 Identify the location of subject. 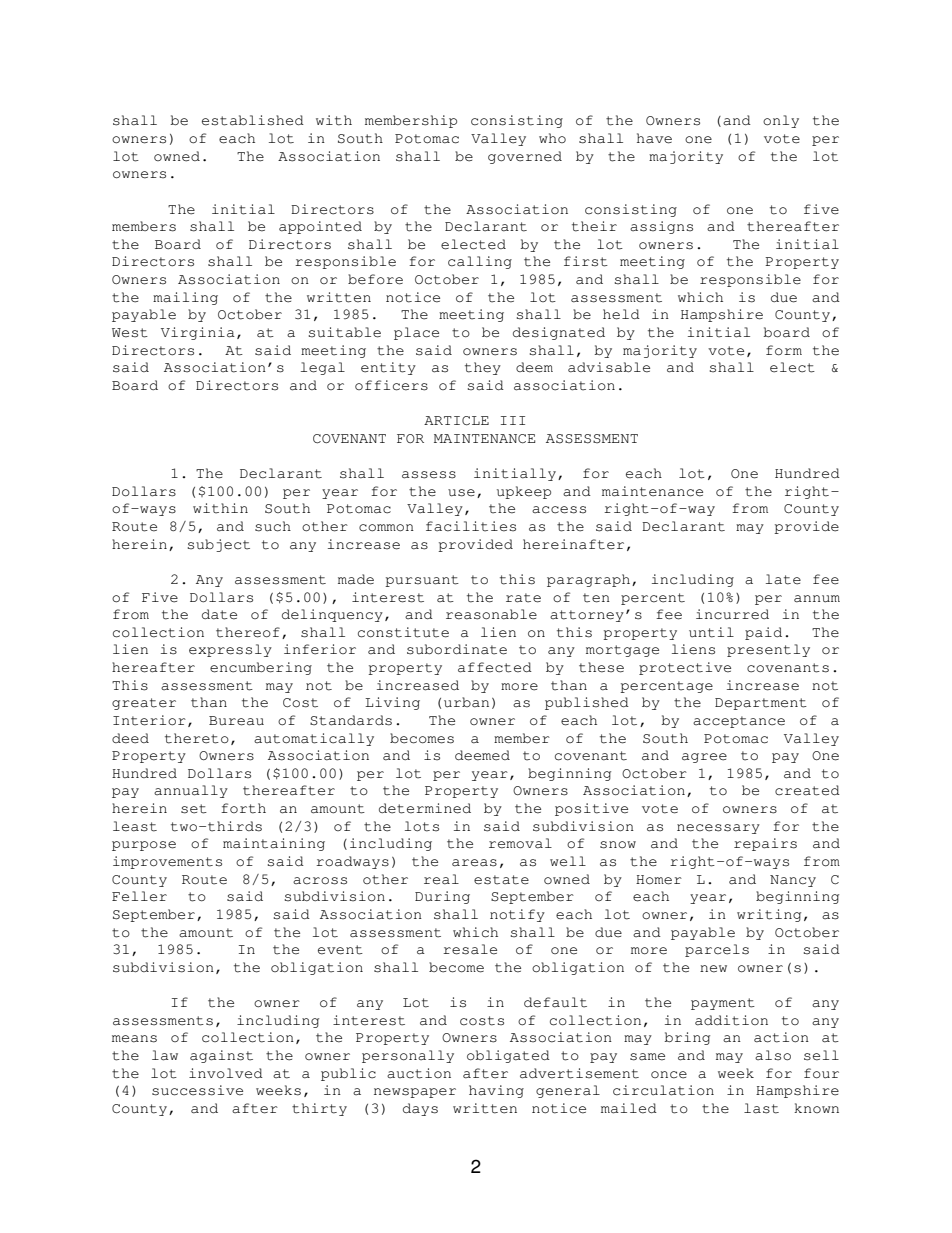
(219, 545).
